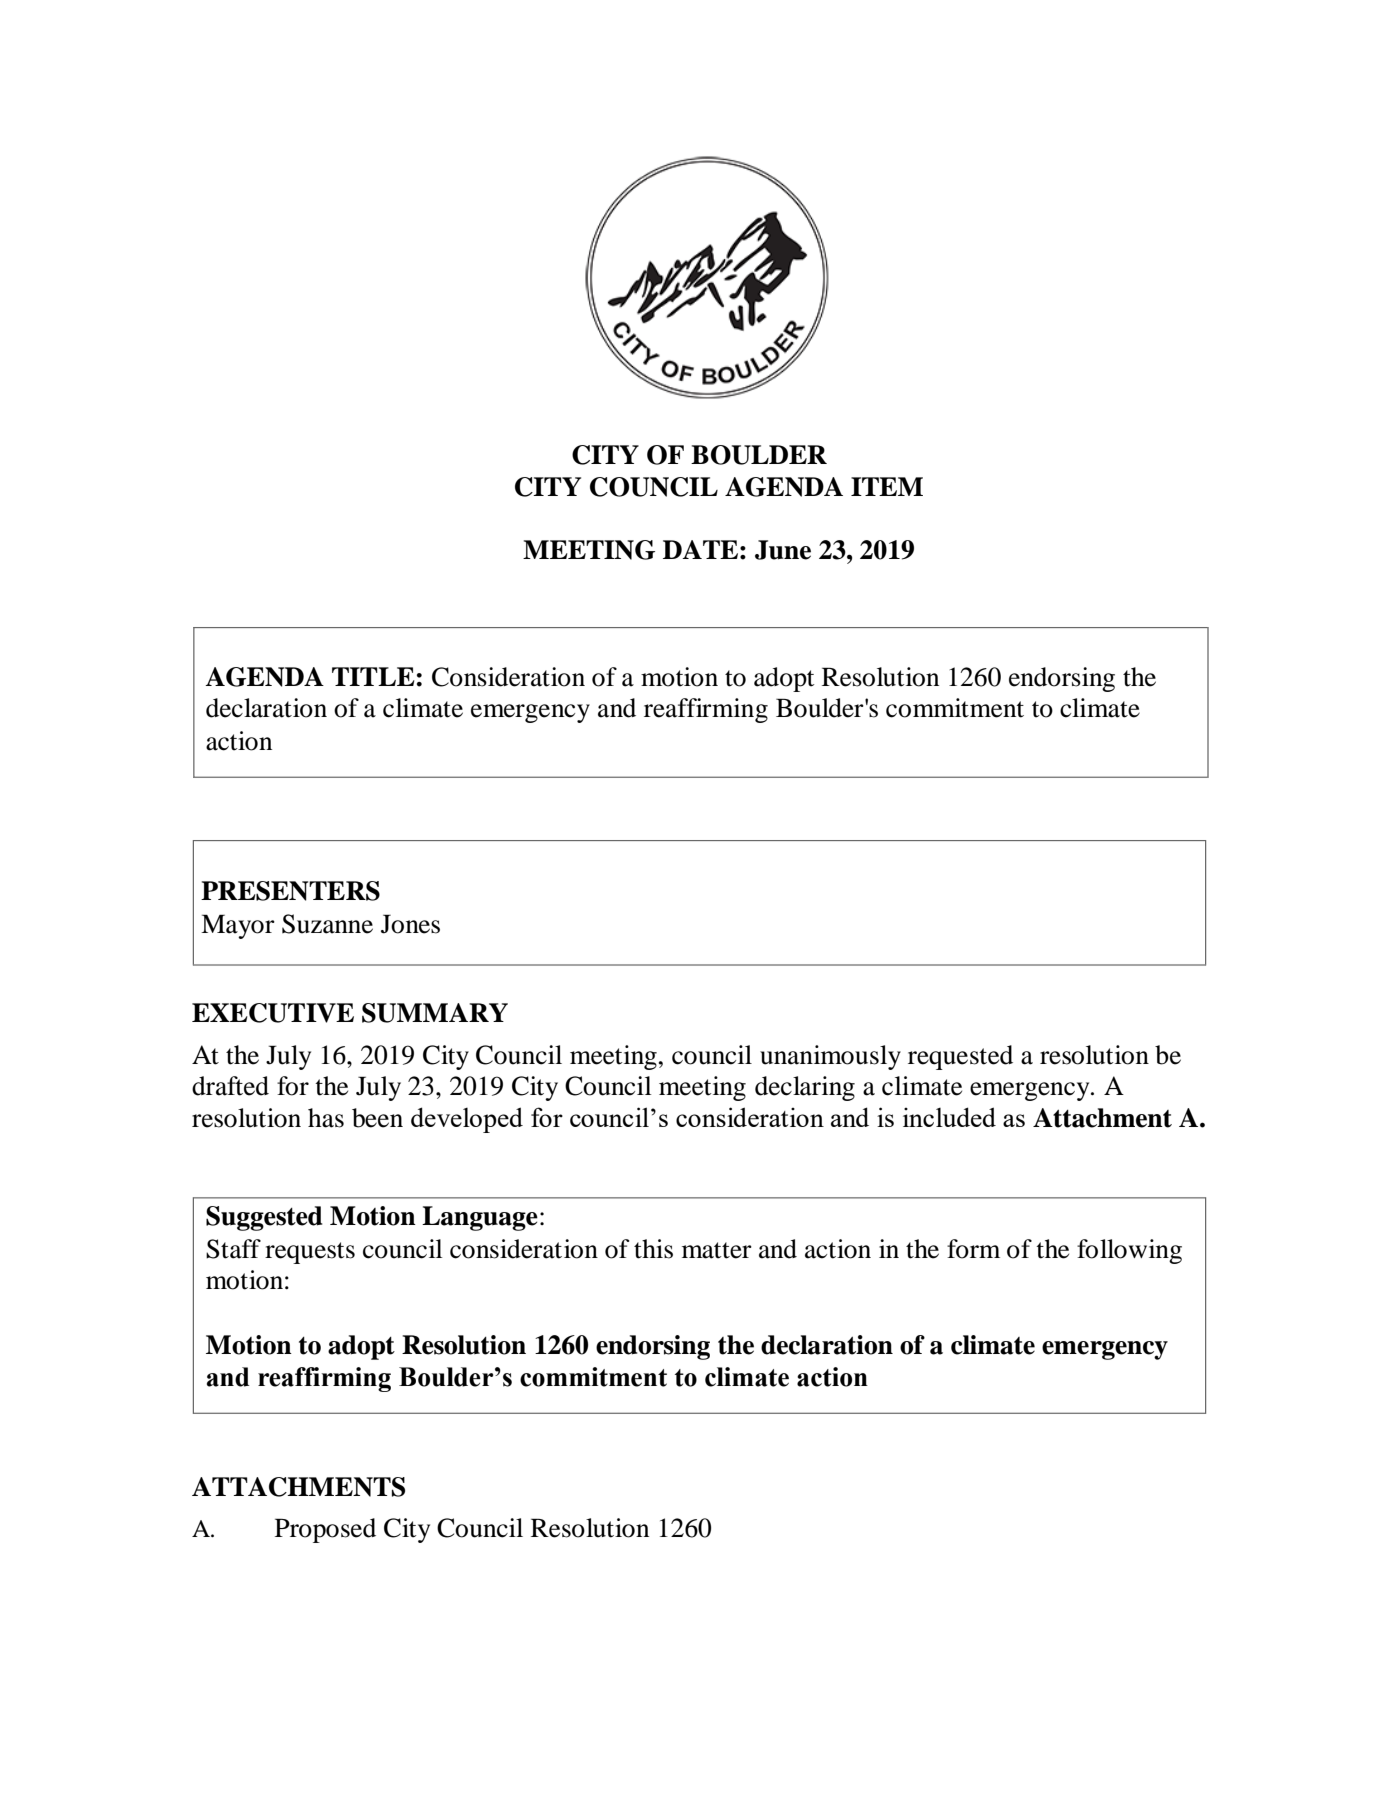  What do you see at coordinates (373, 676) in the screenshot?
I see `TITLE` at bounding box center [373, 676].
